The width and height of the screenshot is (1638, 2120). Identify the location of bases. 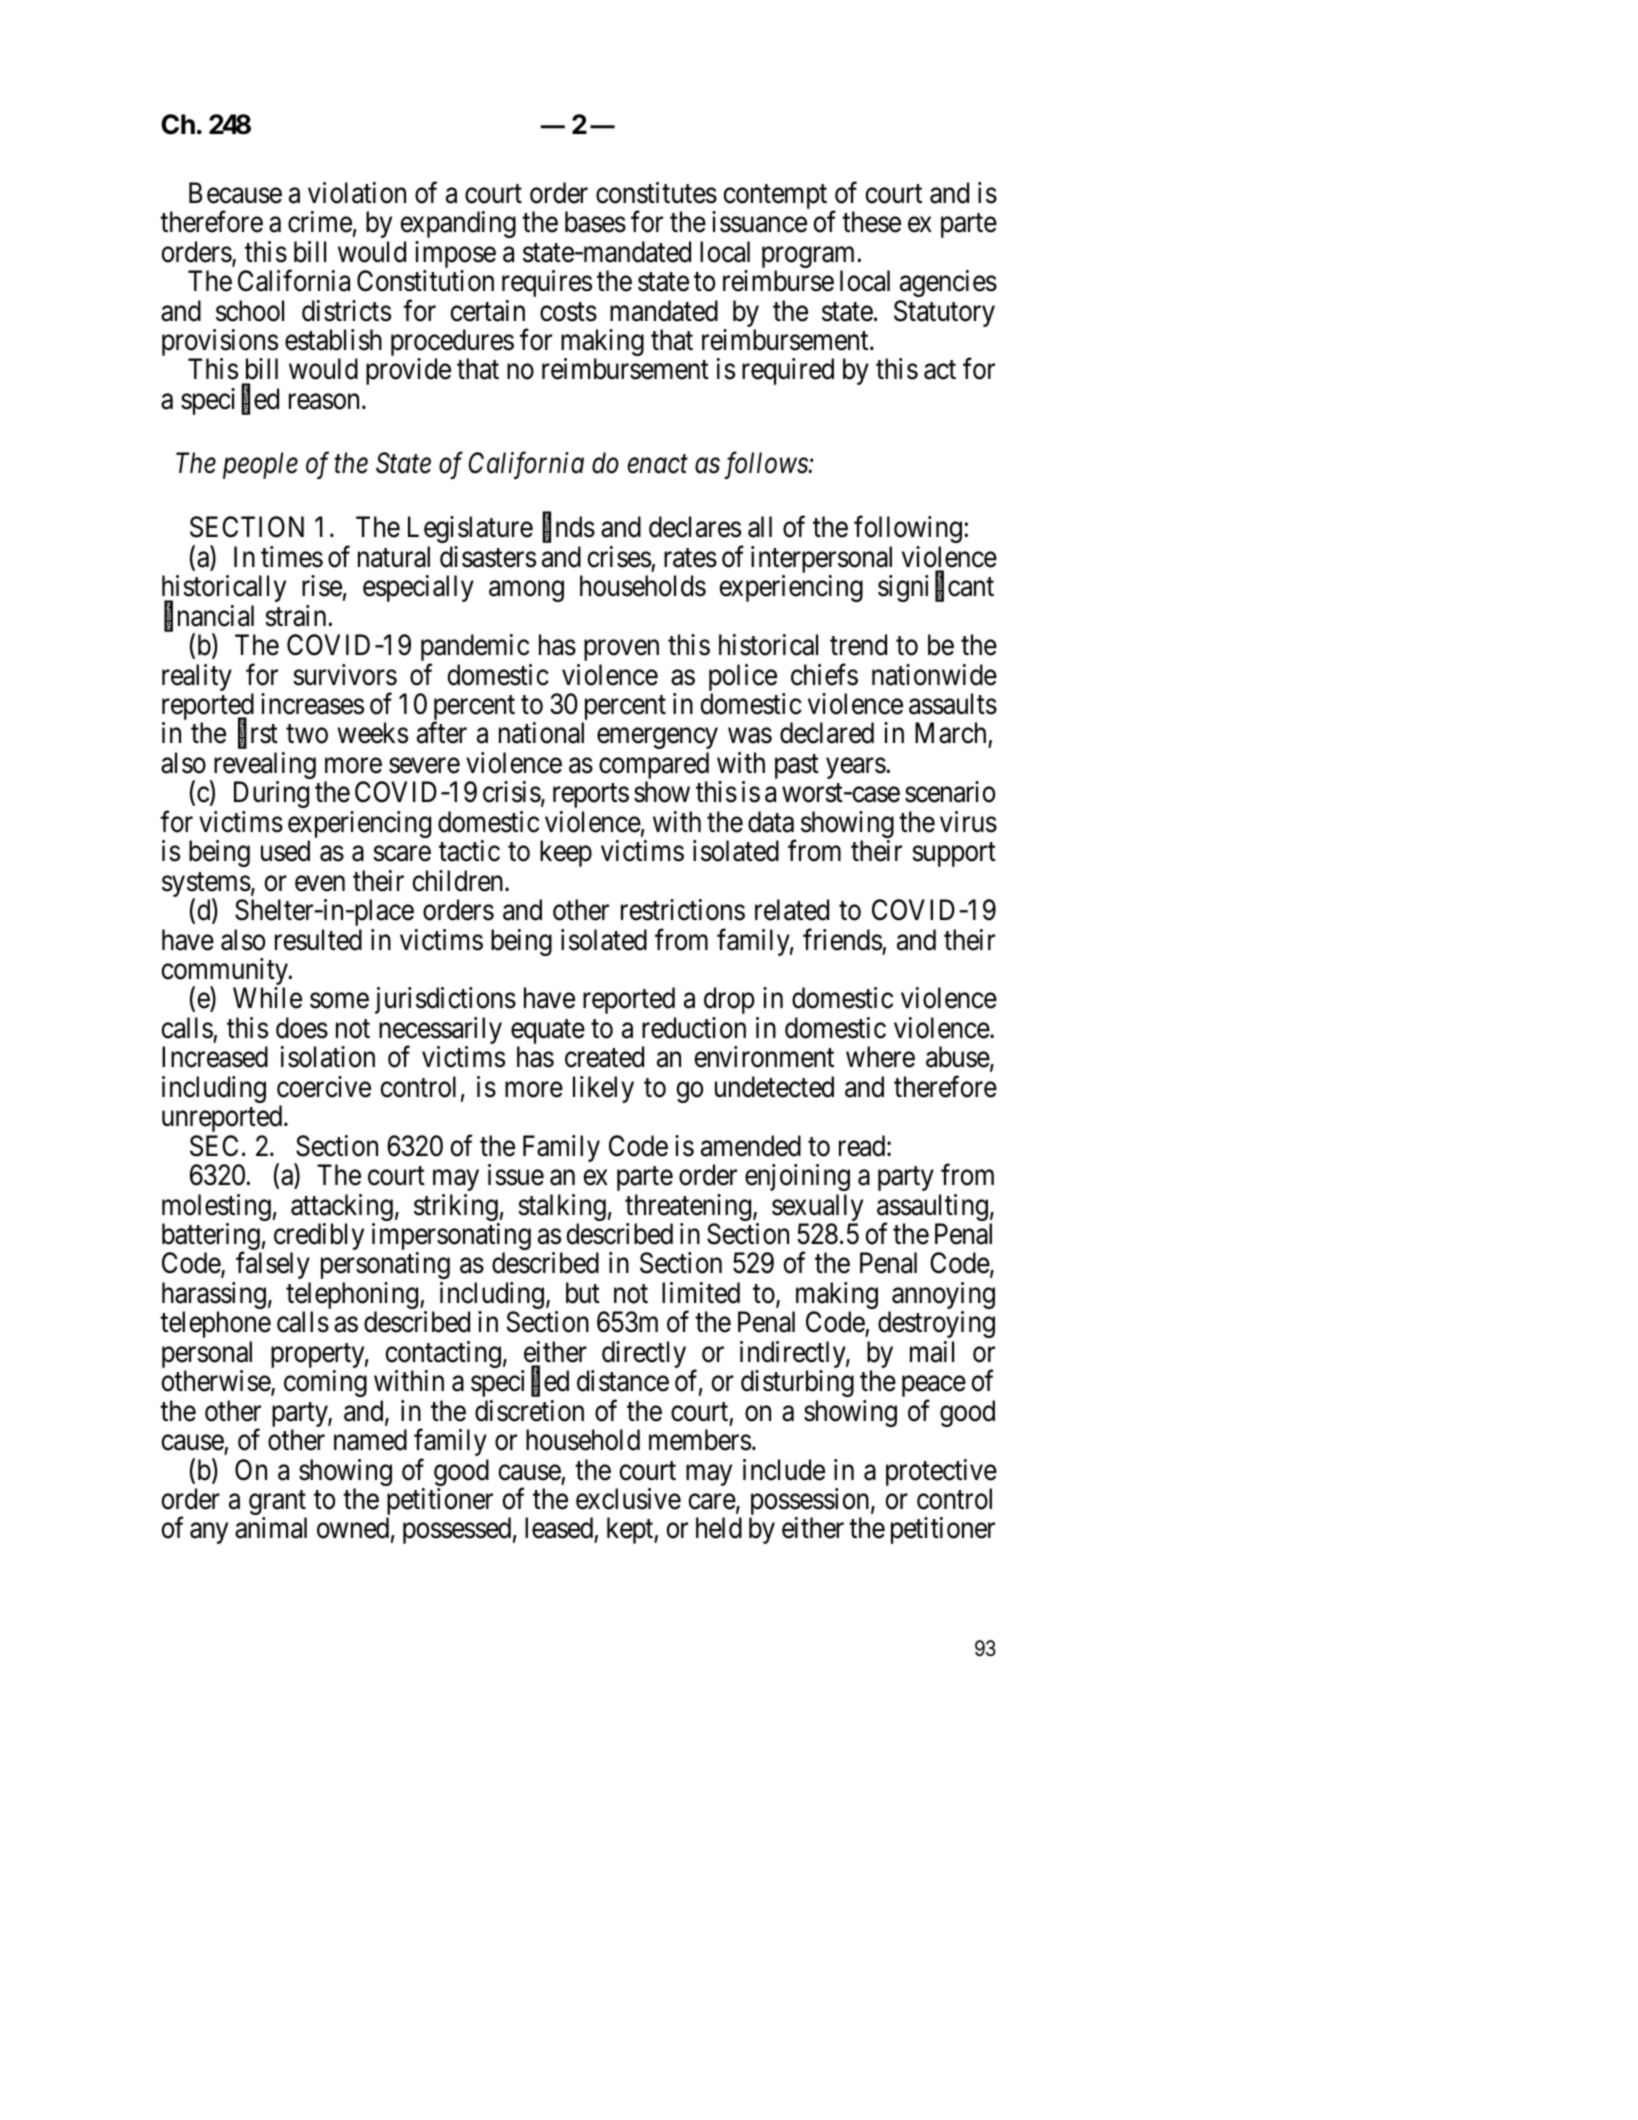
(595, 222).
